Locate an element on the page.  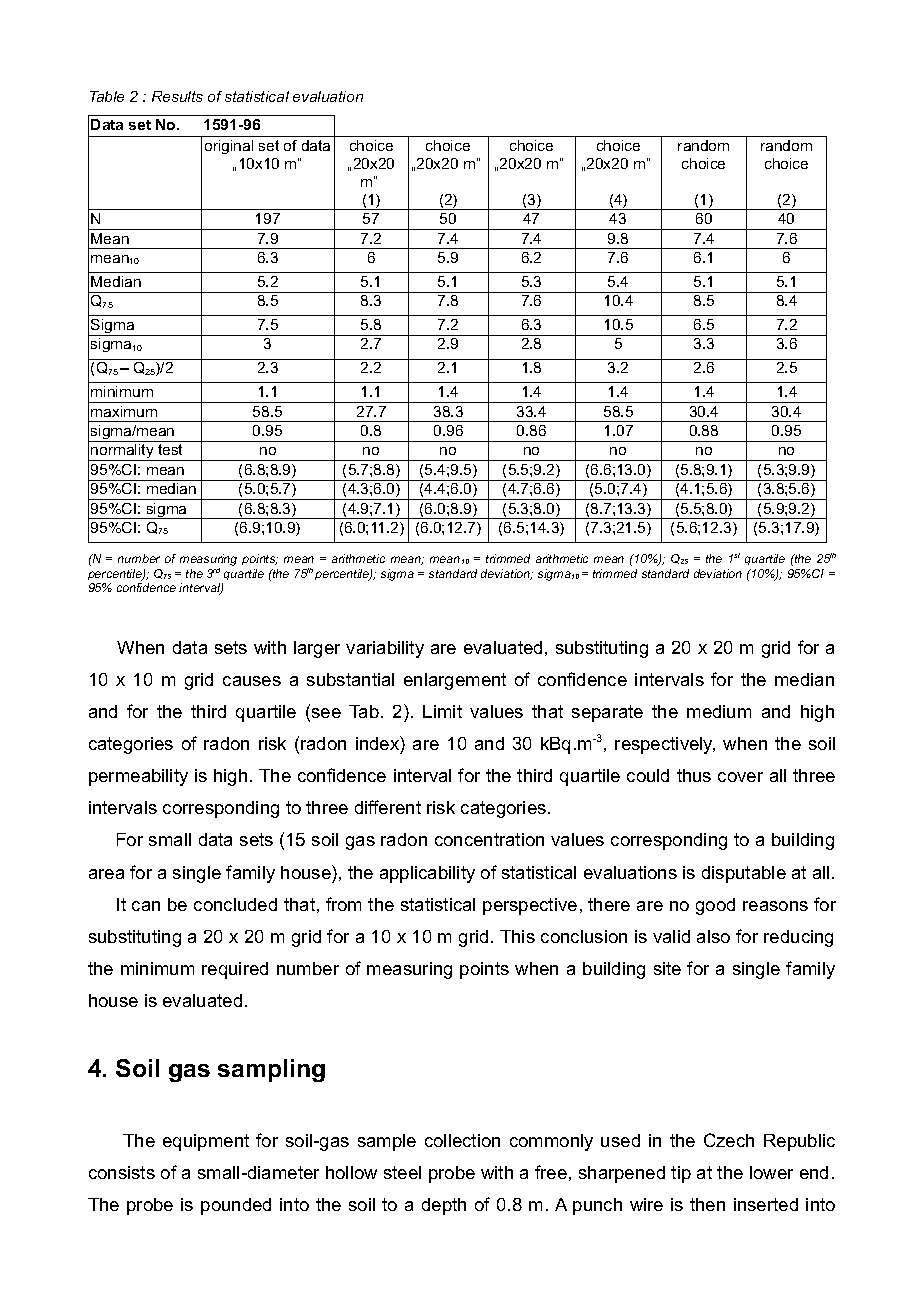
enlargement is located at coordinates (455, 681).
